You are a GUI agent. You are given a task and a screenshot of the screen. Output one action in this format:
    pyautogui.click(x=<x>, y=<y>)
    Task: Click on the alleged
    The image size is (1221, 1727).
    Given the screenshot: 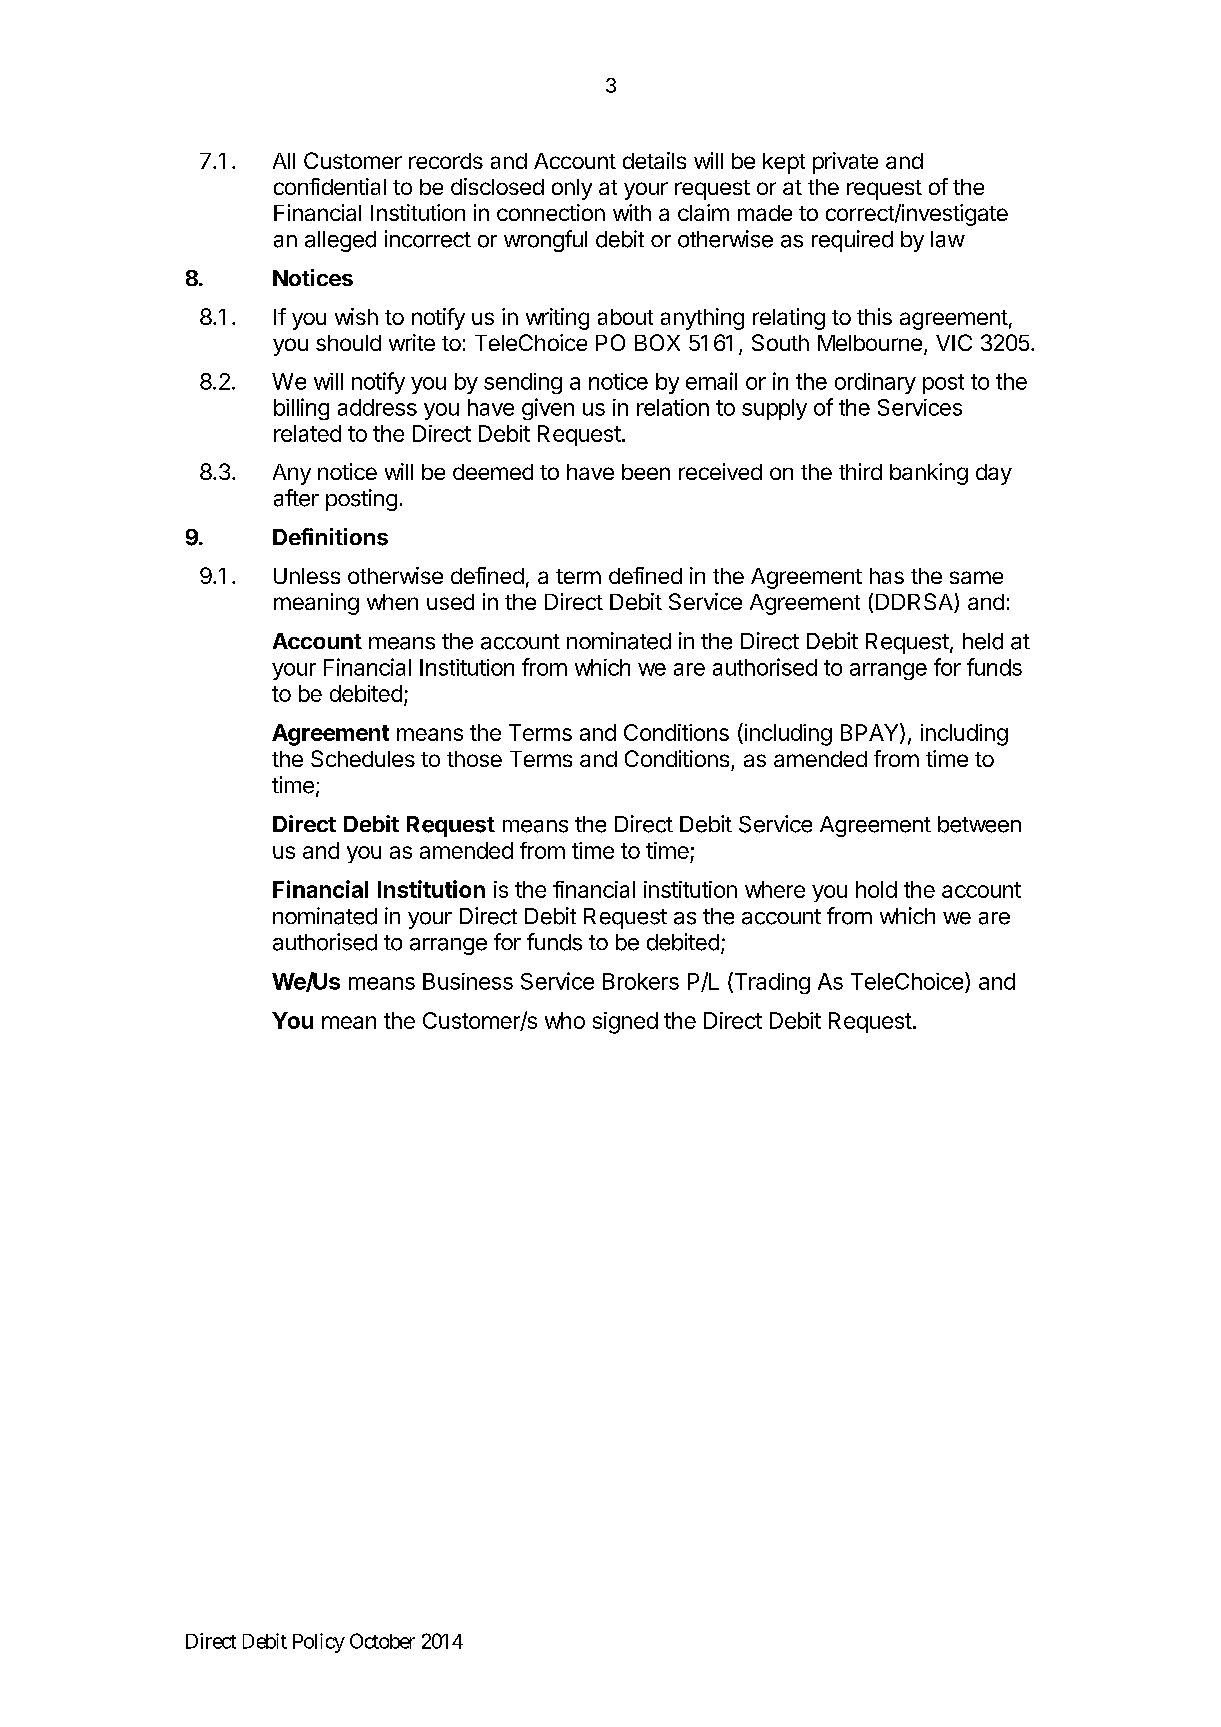 What is the action you would take?
    pyautogui.click(x=340, y=241)
